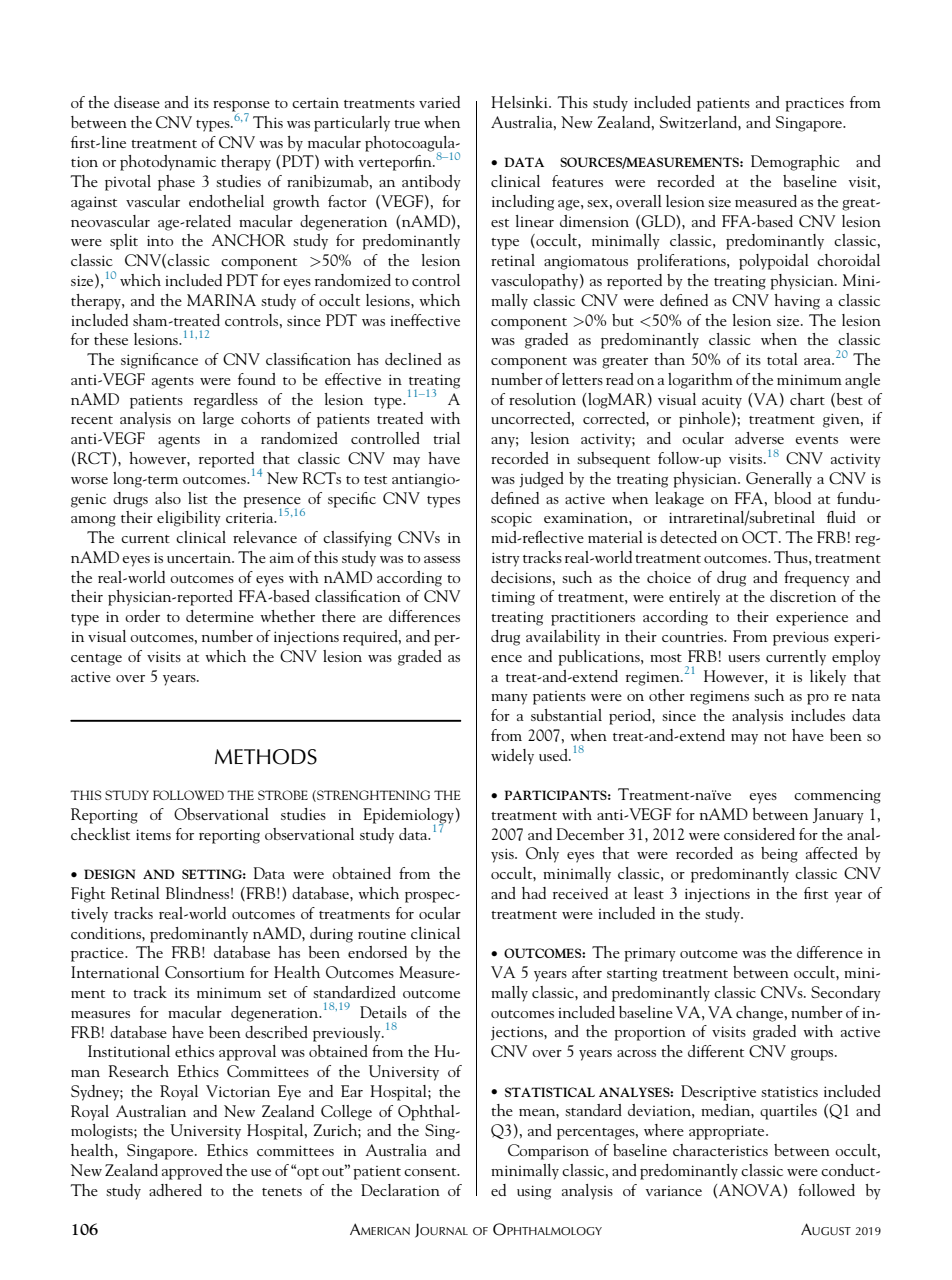  Describe the element at coordinates (142, 616) in the image. I see `order` at that location.
